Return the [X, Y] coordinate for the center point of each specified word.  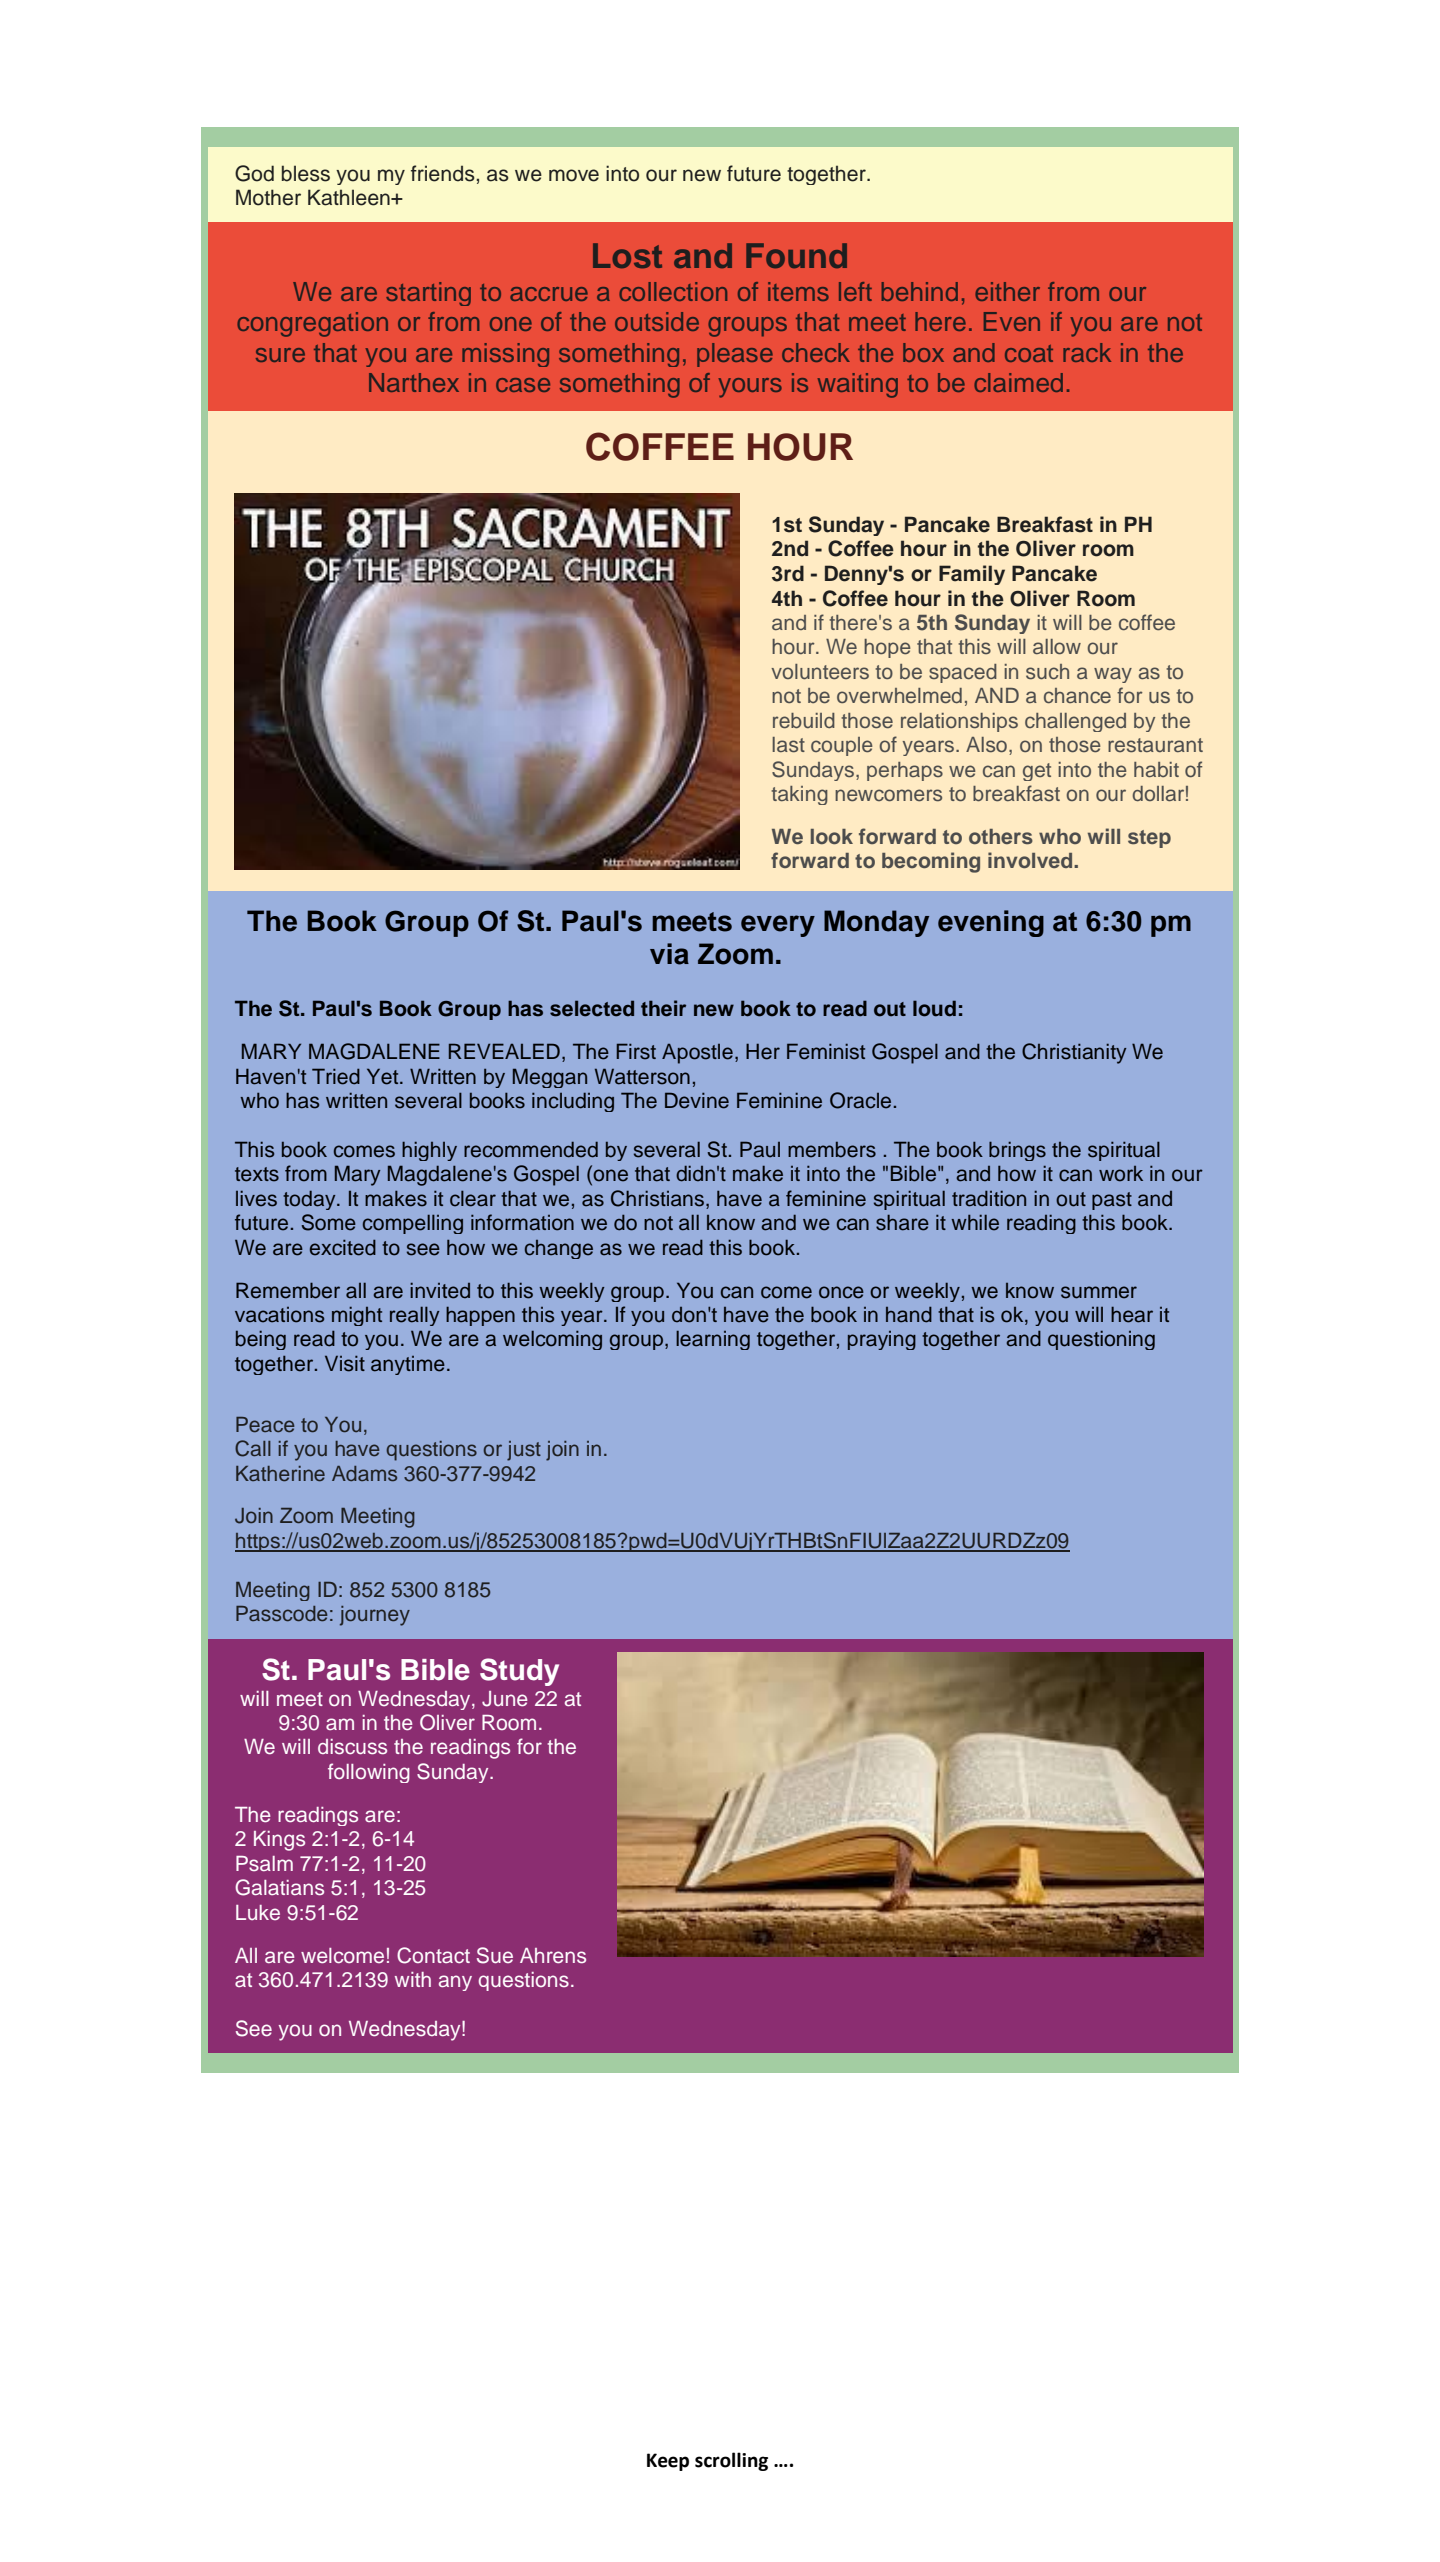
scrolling [731, 2461]
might [357, 1316]
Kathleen [350, 197]
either [1007, 291]
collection [673, 291]
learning [713, 1340]
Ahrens [553, 1956]
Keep [668, 2462]
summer [1099, 1292]
